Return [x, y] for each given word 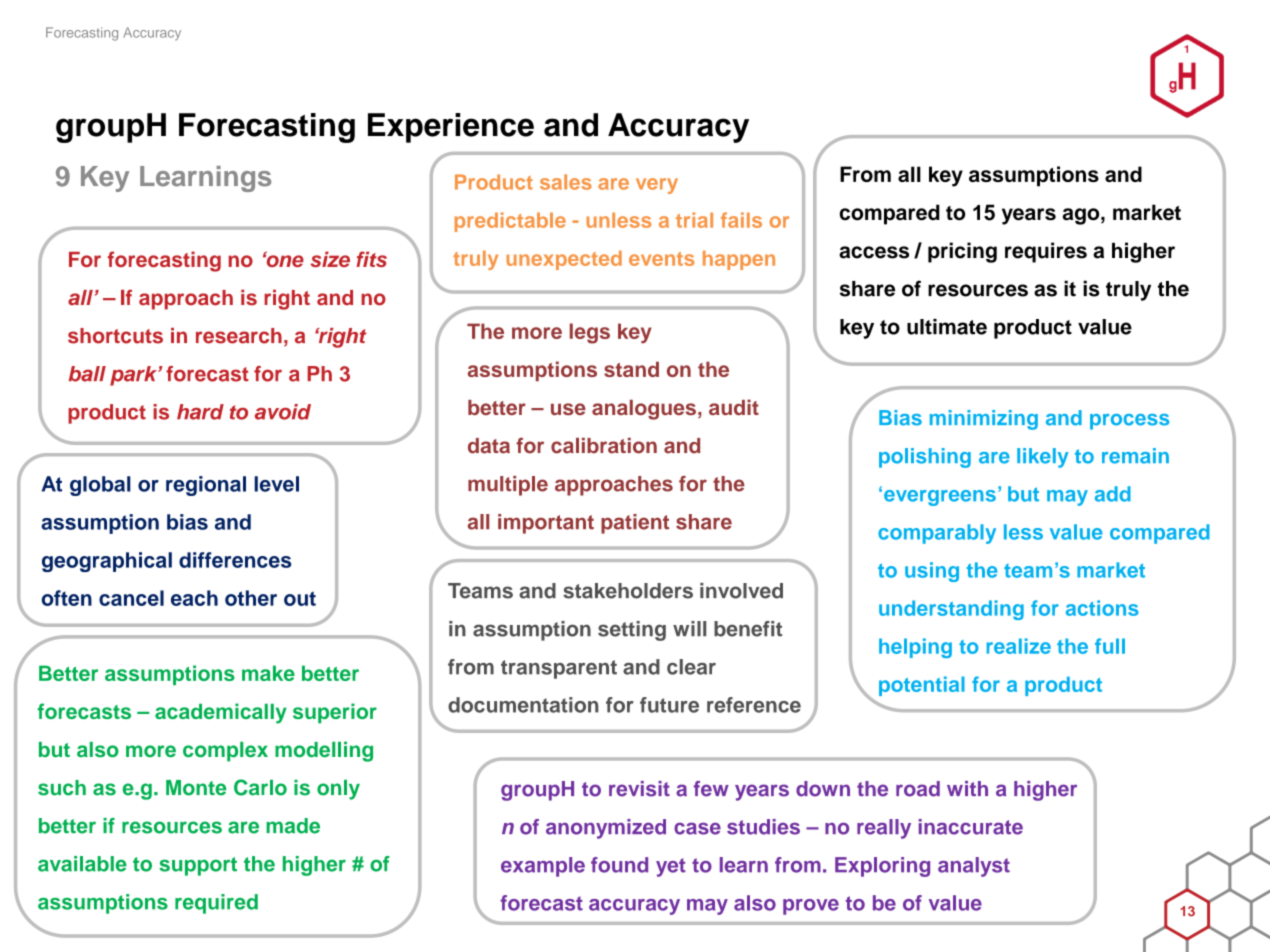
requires [1046, 252]
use [568, 409]
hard [200, 412]
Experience [451, 128]
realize [1019, 646]
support [198, 866]
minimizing [984, 420]
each [194, 598]
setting [632, 631]
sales [566, 182]
